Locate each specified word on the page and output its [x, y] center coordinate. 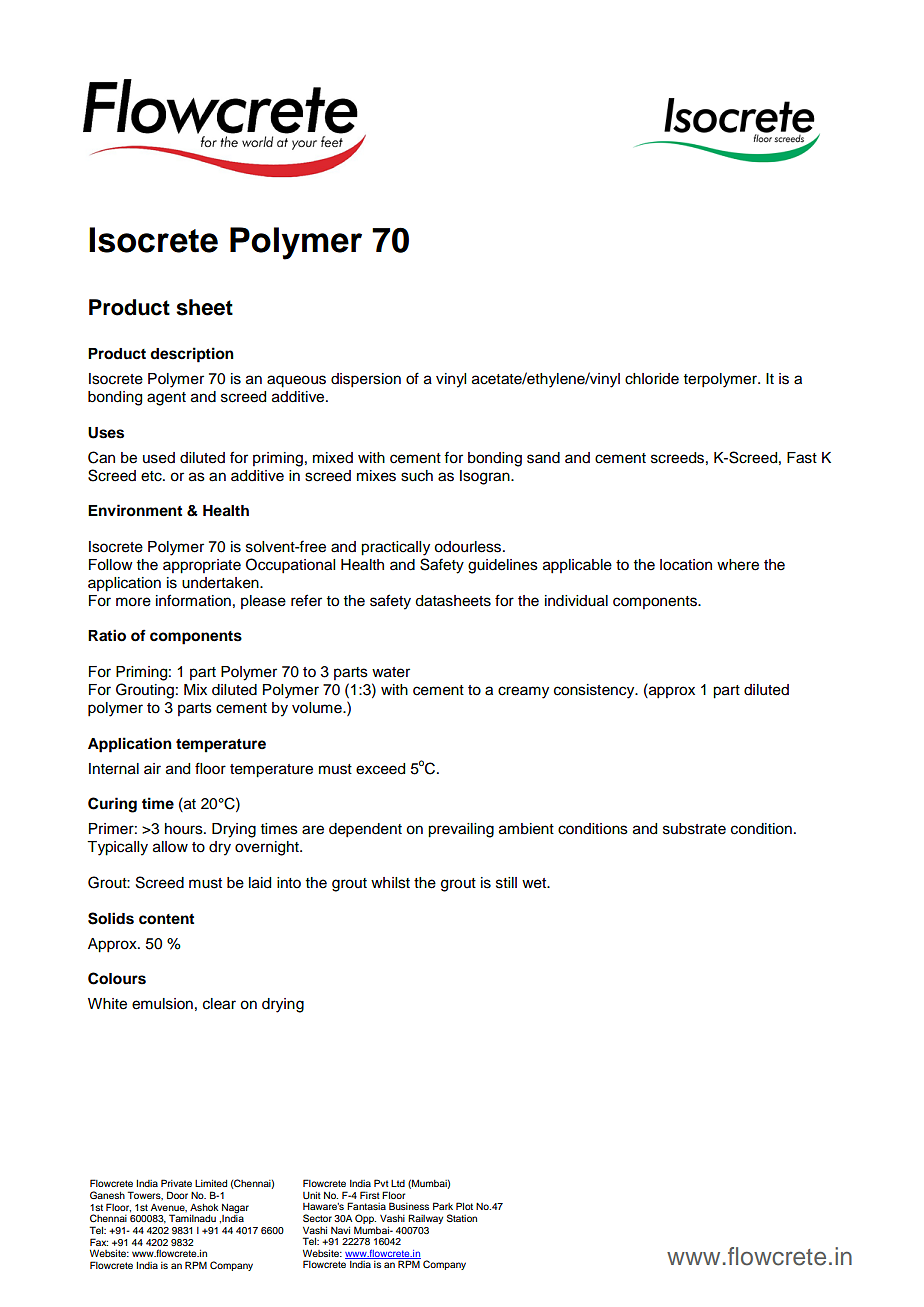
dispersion [366, 380]
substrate [694, 829]
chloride [652, 379]
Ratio [107, 635]
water [391, 672]
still [506, 883]
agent [166, 399]
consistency [595, 691]
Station [462, 1218]
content [166, 919]
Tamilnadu [192, 1218]
